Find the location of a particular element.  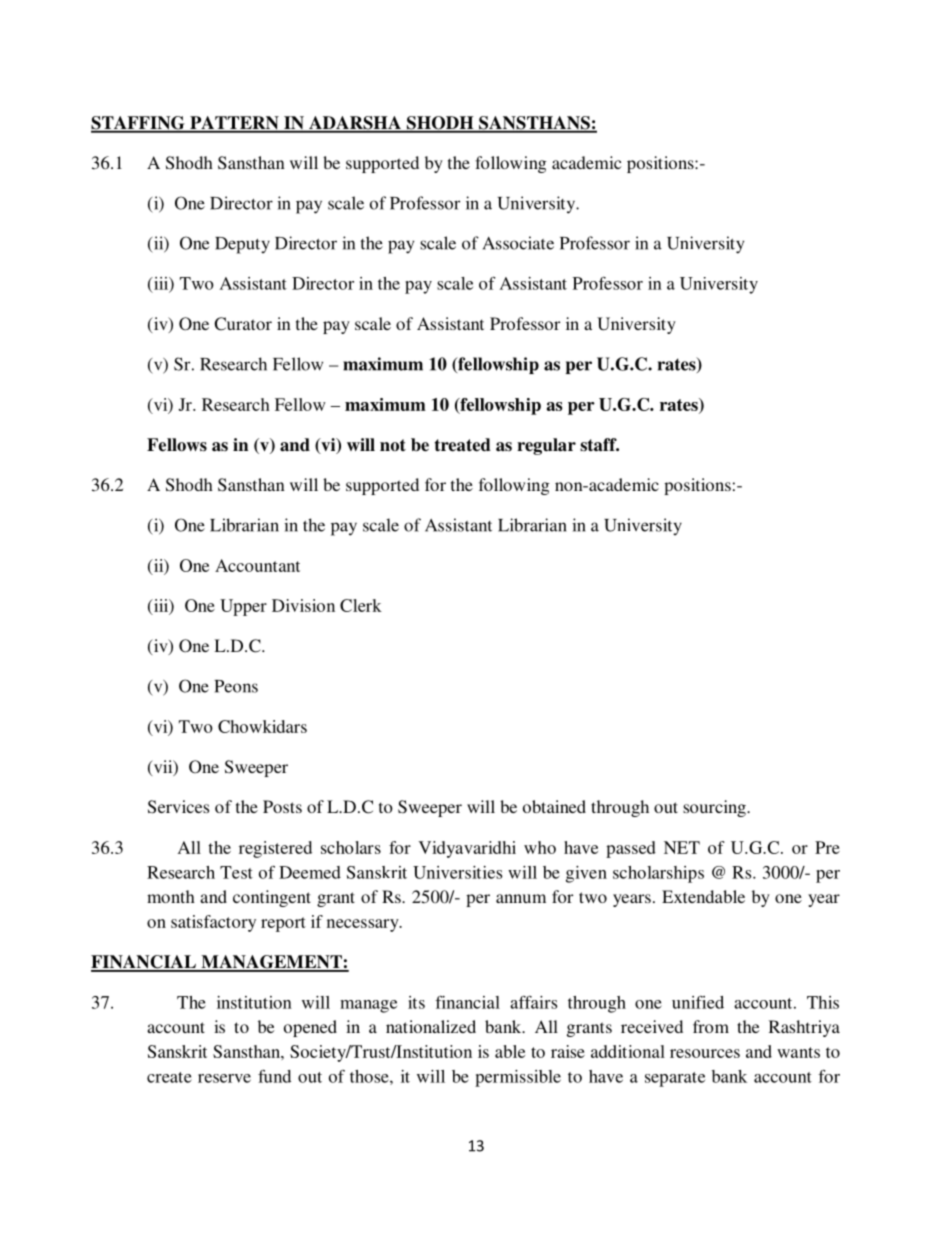

regular is located at coordinates (546, 446).
